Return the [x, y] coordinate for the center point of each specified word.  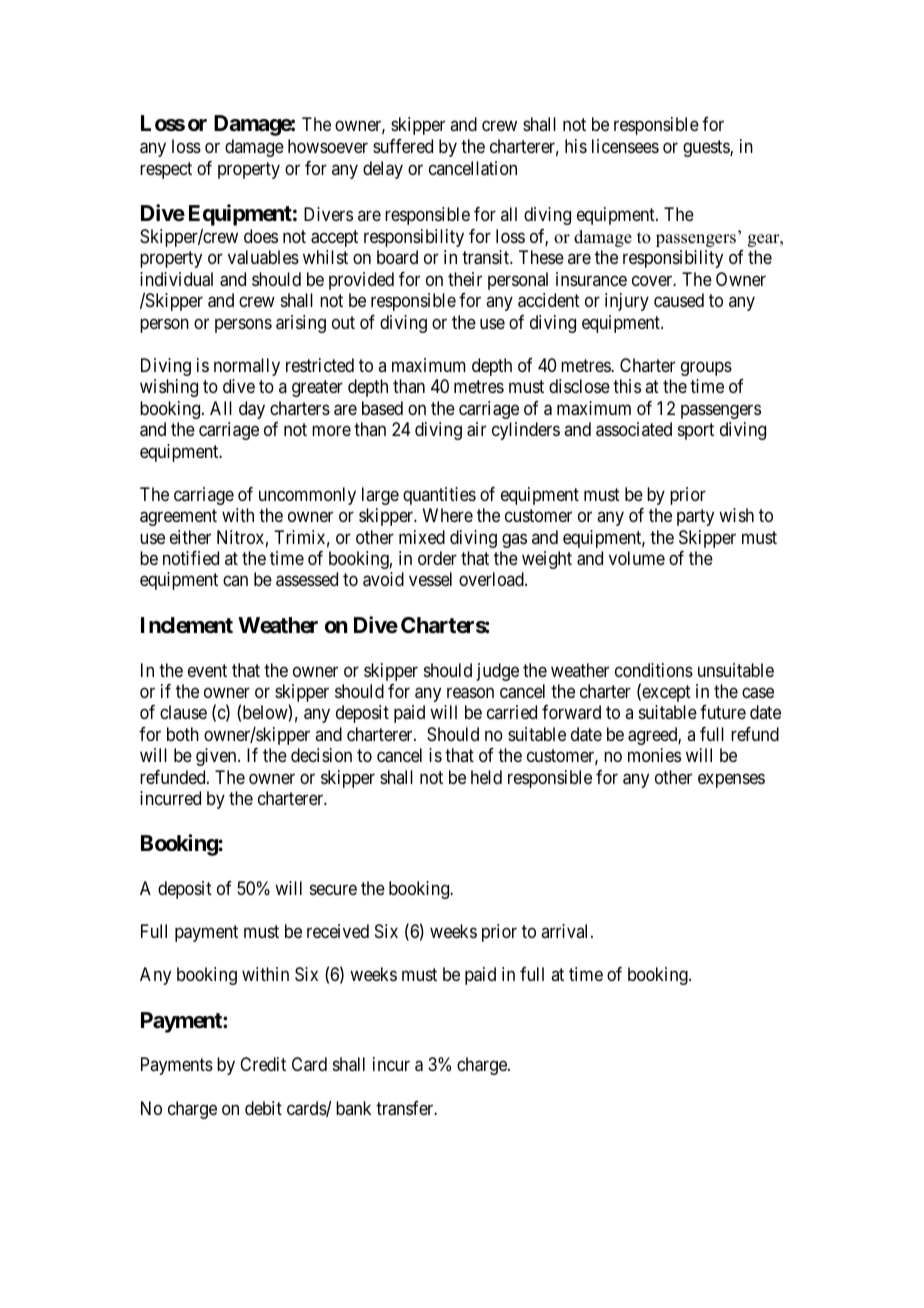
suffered [403, 146]
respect [166, 170]
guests [707, 148]
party [695, 517]
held [486, 777]
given [217, 757]
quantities [439, 496]
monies [654, 755]
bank [353, 1108]
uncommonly [307, 496]
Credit [263, 1064]
